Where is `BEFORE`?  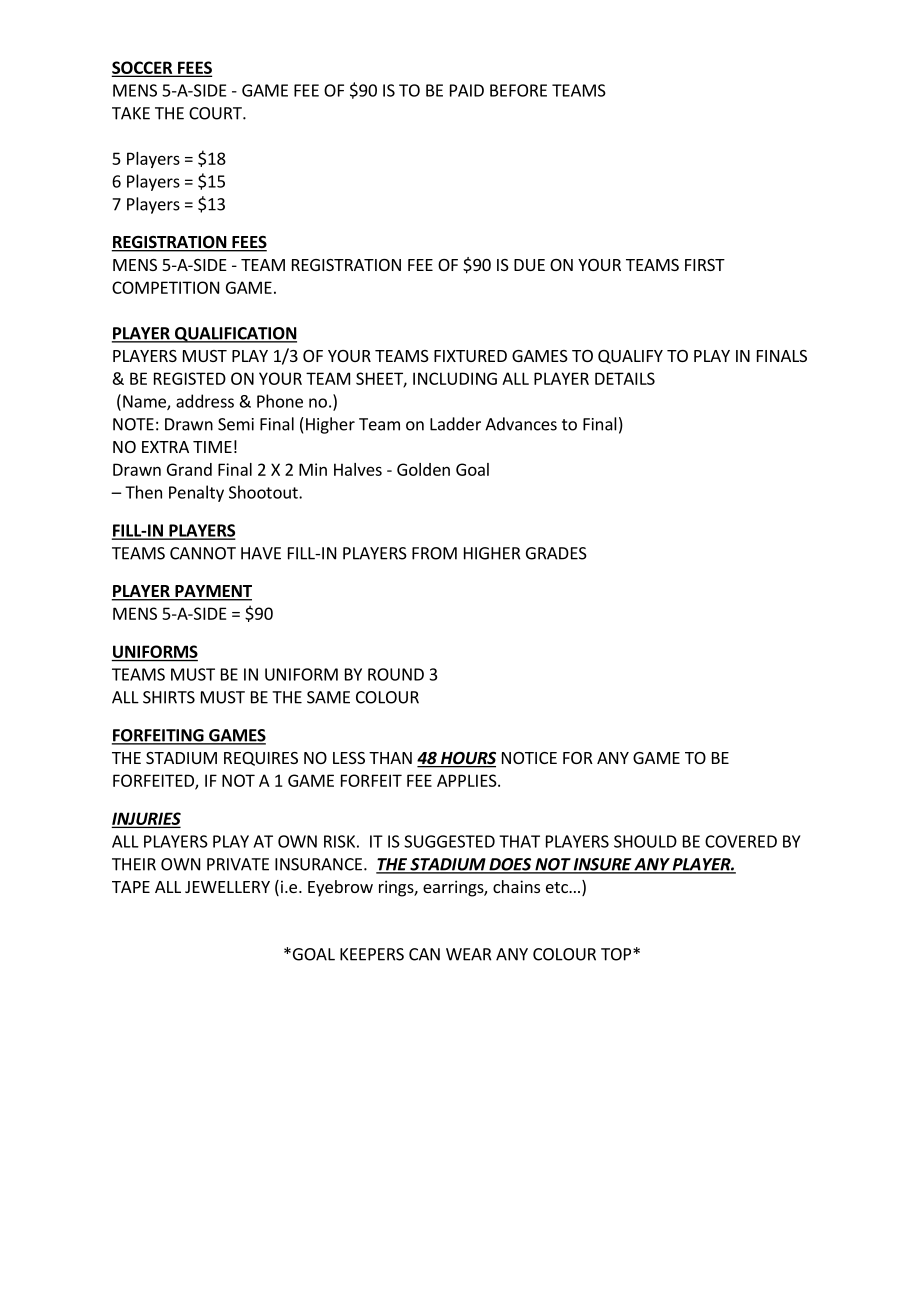 BEFORE is located at coordinates (518, 90).
